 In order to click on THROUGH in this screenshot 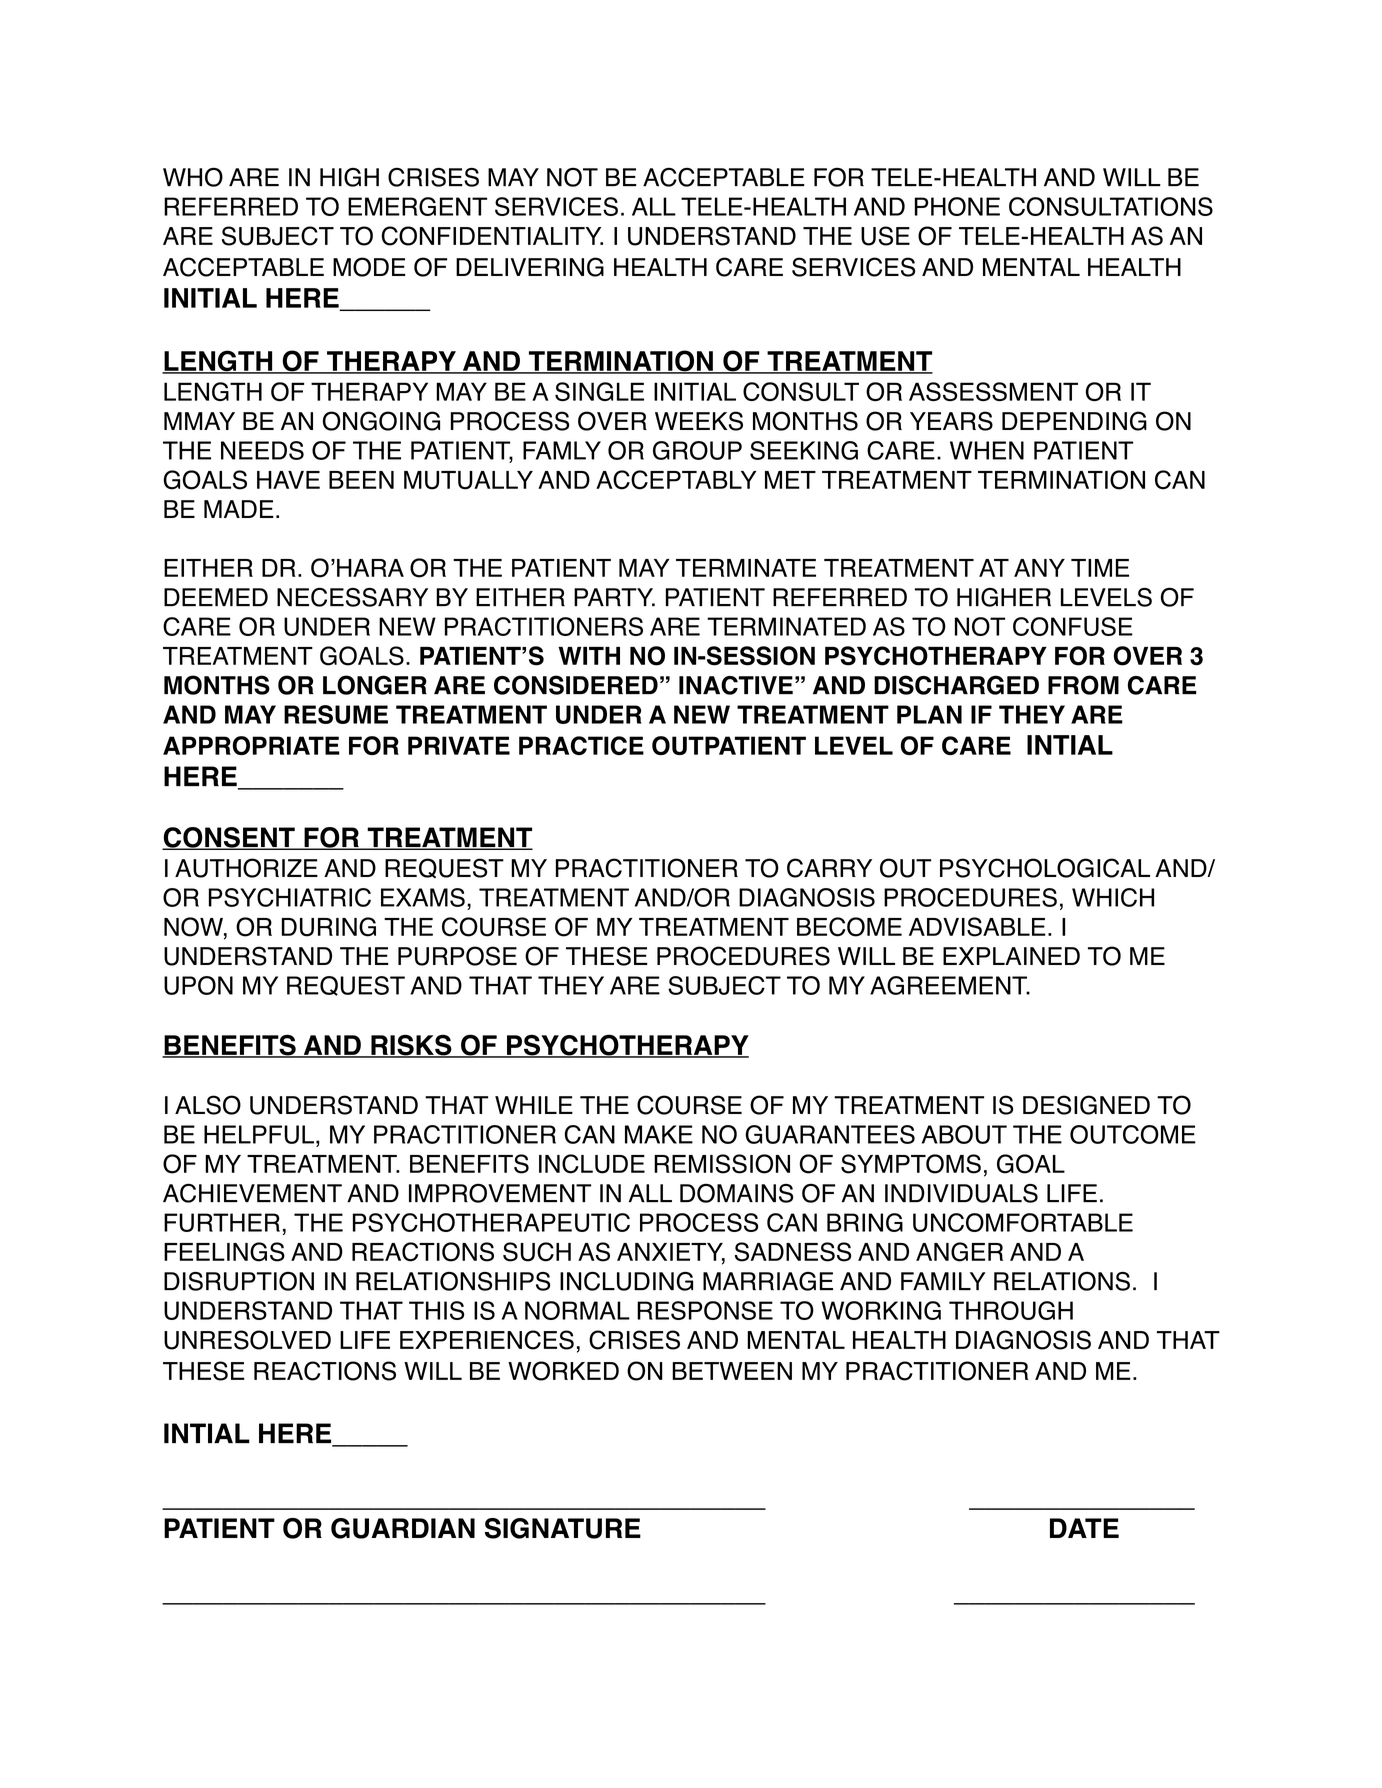, I will do `click(1011, 1310)`.
